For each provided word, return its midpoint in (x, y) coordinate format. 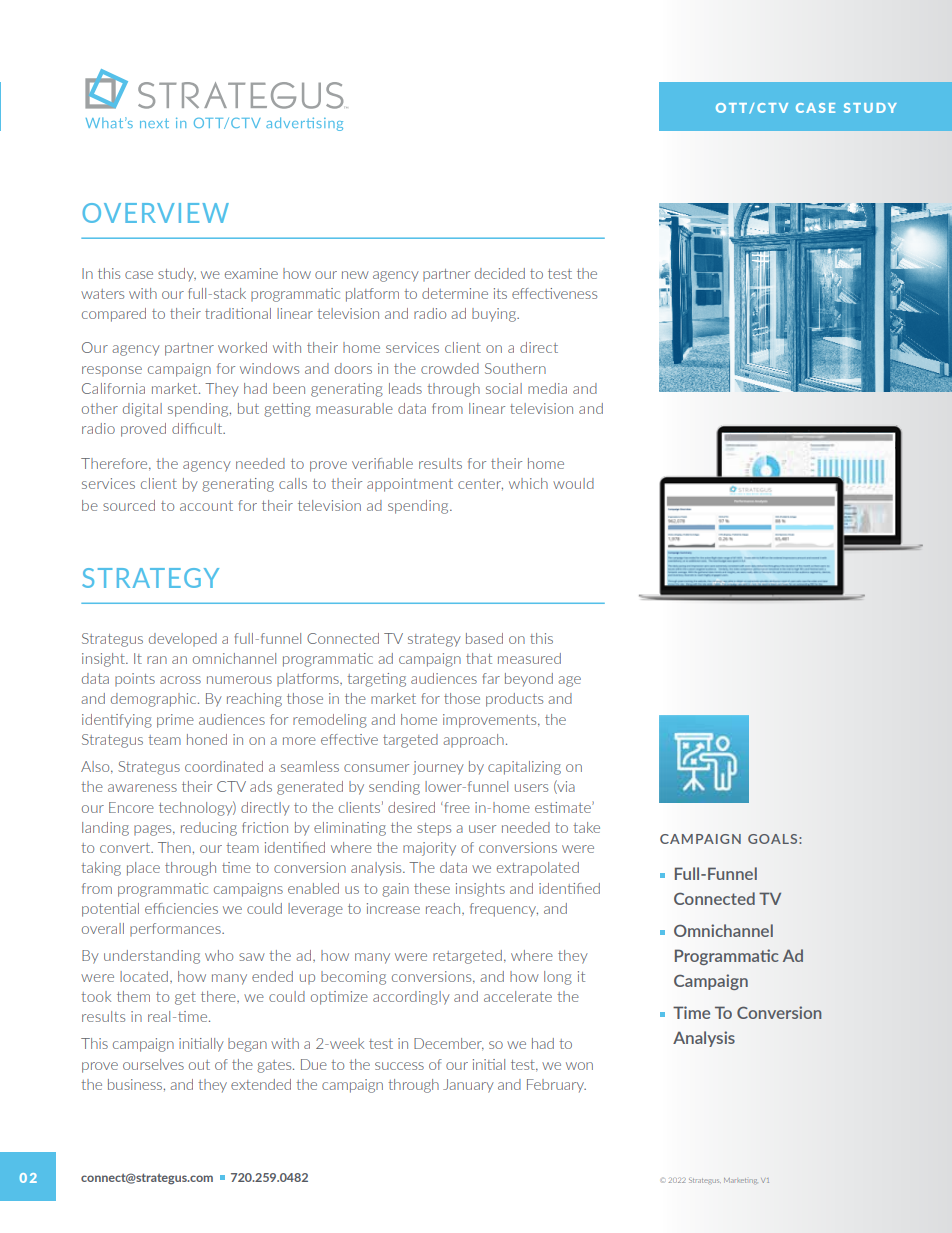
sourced (129, 505)
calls (293, 483)
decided (500, 273)
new (355, 275)
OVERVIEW (156, 213)
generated (310, 788)
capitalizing (524, 768)
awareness (142, 788)
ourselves (153, 1064)
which (528, 483)
